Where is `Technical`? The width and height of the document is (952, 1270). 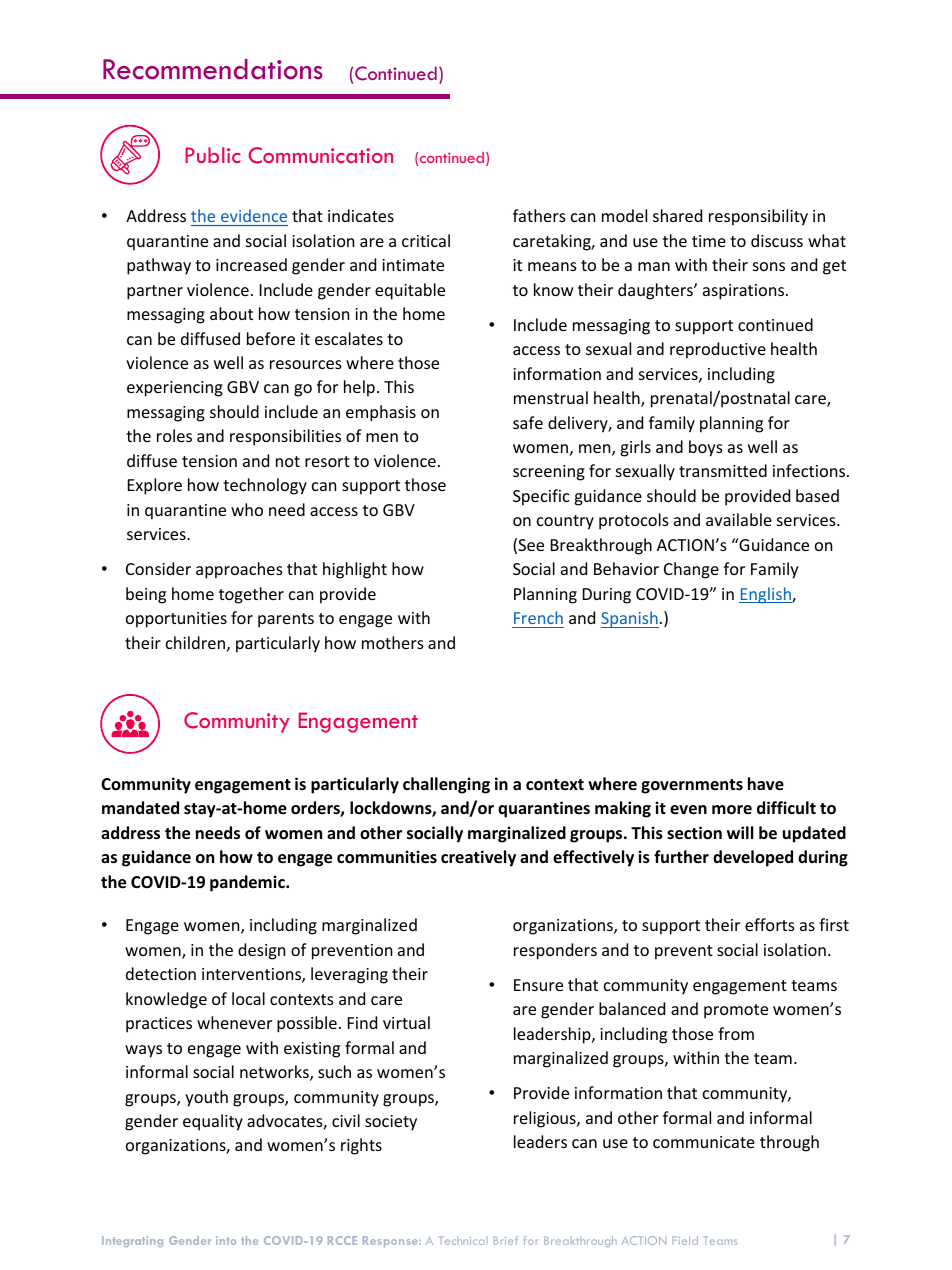
Technical is located at coordinates (461, 1240).
